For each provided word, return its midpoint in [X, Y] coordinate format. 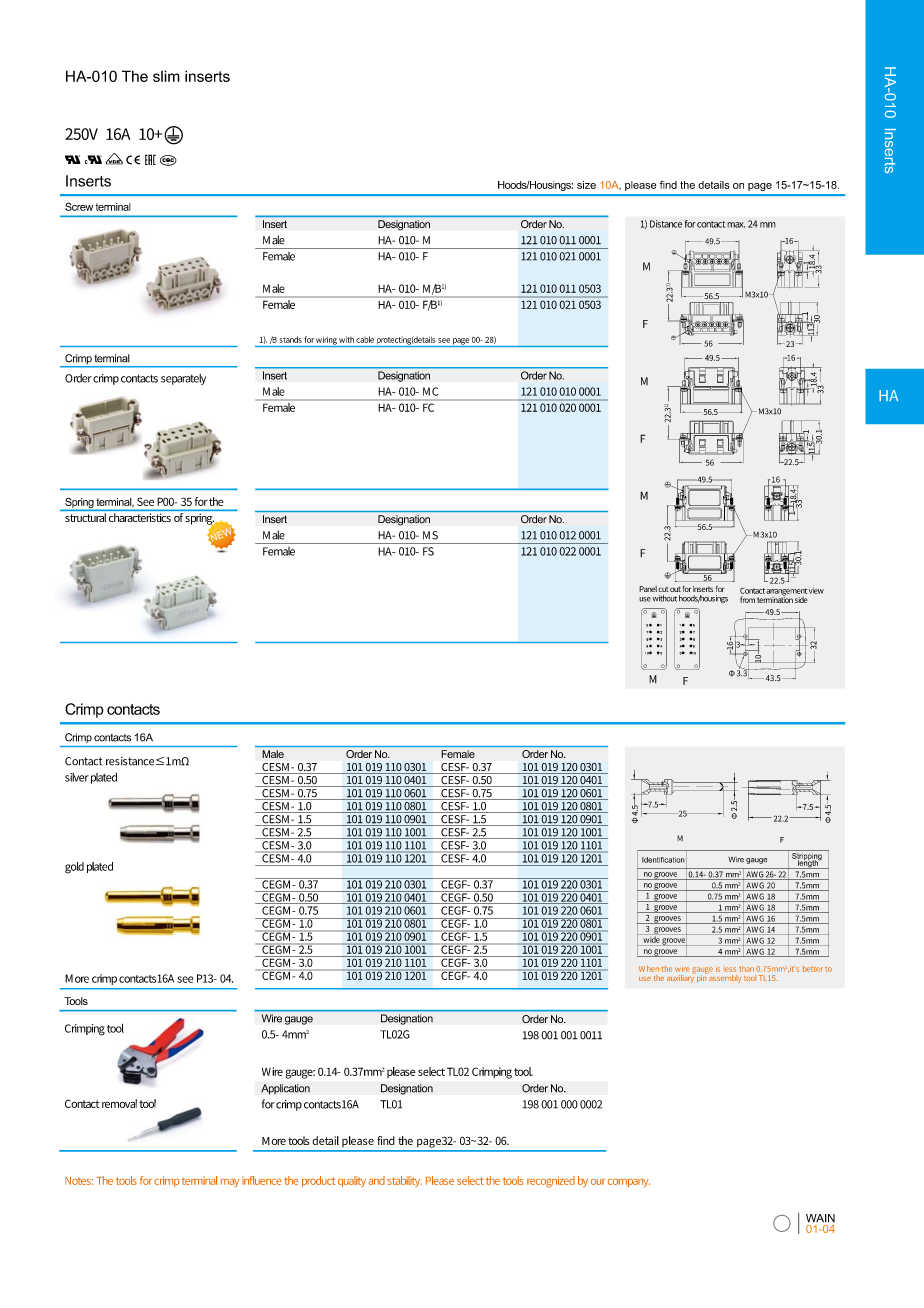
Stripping [807, 856]
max [736, 225]
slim [166, 76]
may [230, 1183]
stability [404, 1181]
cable [365, 339]
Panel [648, 589]
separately [183, 379]
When [649, 969]
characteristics [140, 517]
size [586, 185]
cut [663, 589]
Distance [666, 224]
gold [74, 868]
